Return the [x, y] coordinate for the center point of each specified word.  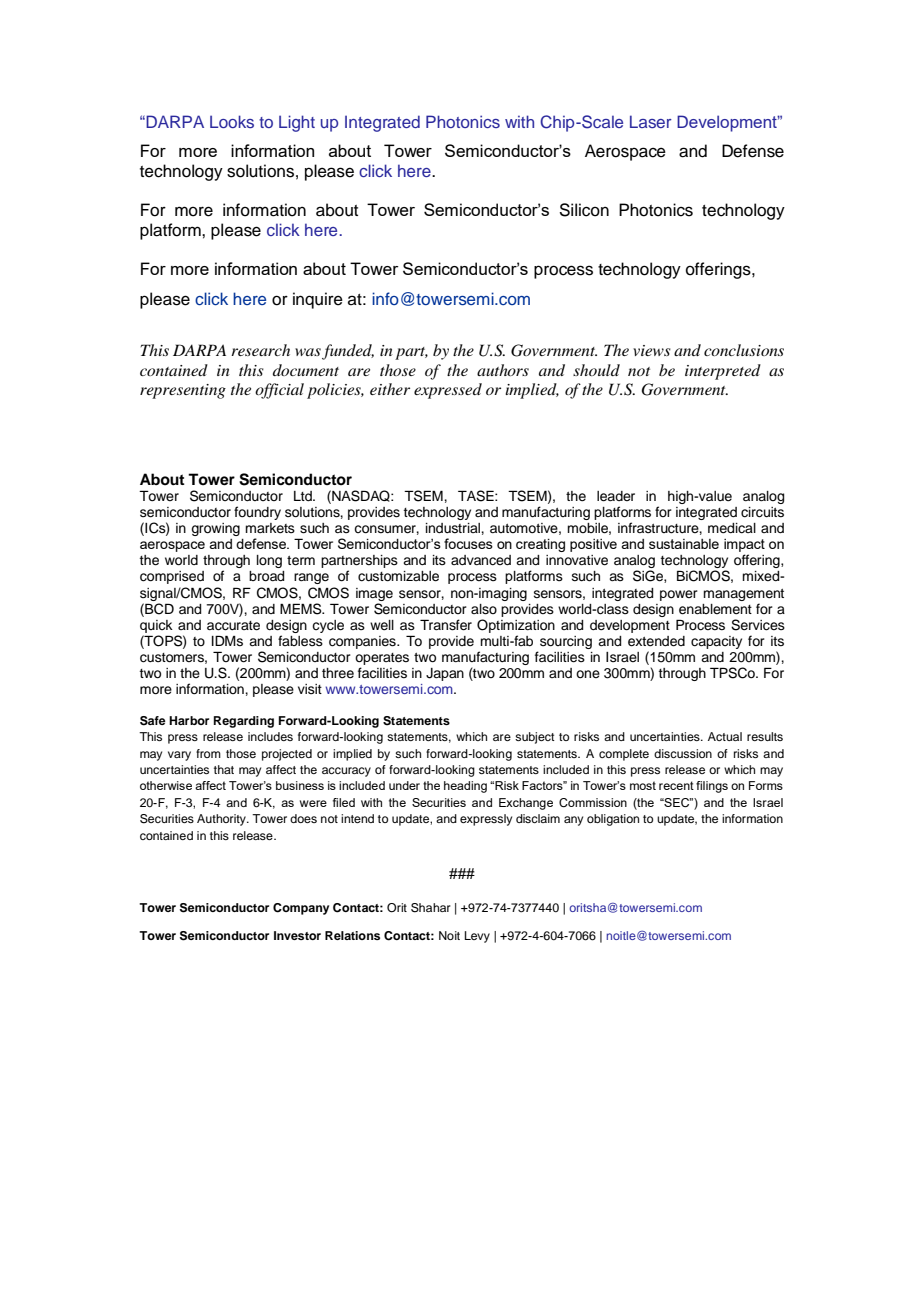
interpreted [723, 372]
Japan [445, 674]
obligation [613, 820]
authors [503, 370]
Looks [232, 121]
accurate [233, 626]
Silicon [584, 210]
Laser [651, 121]
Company [301, 909]
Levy [477, 937]
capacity [716, 642]
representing [183, 391]
